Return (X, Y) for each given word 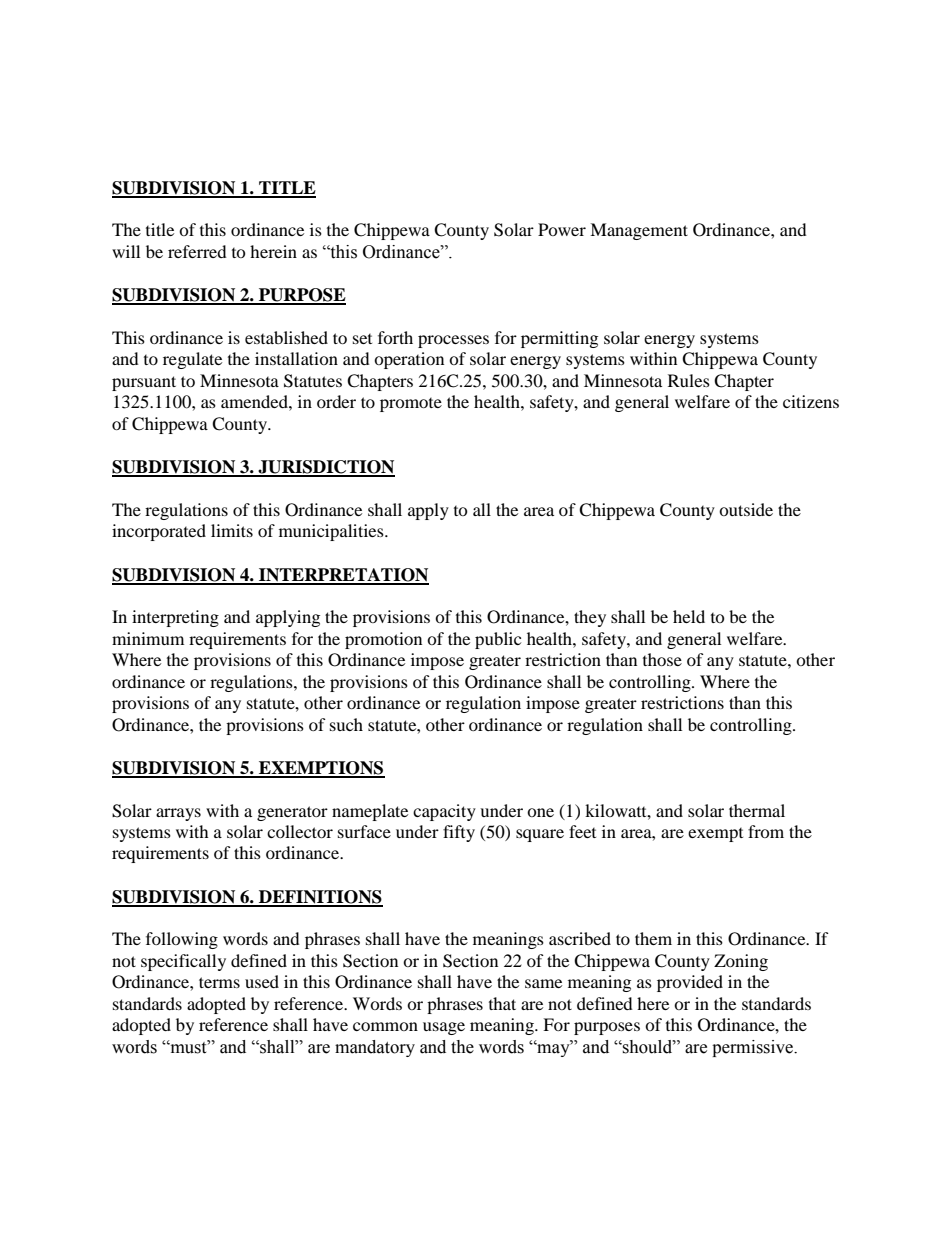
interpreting (175, 618)
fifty (459, 833)
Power (562, 229)
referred (197, 251)
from (766, 831)
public (498, 640)
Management (639, 231)
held (689, 616)
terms (219, 982)
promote (411, 405)
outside (746, 509)
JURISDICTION (326, 468)
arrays (178, 814)
